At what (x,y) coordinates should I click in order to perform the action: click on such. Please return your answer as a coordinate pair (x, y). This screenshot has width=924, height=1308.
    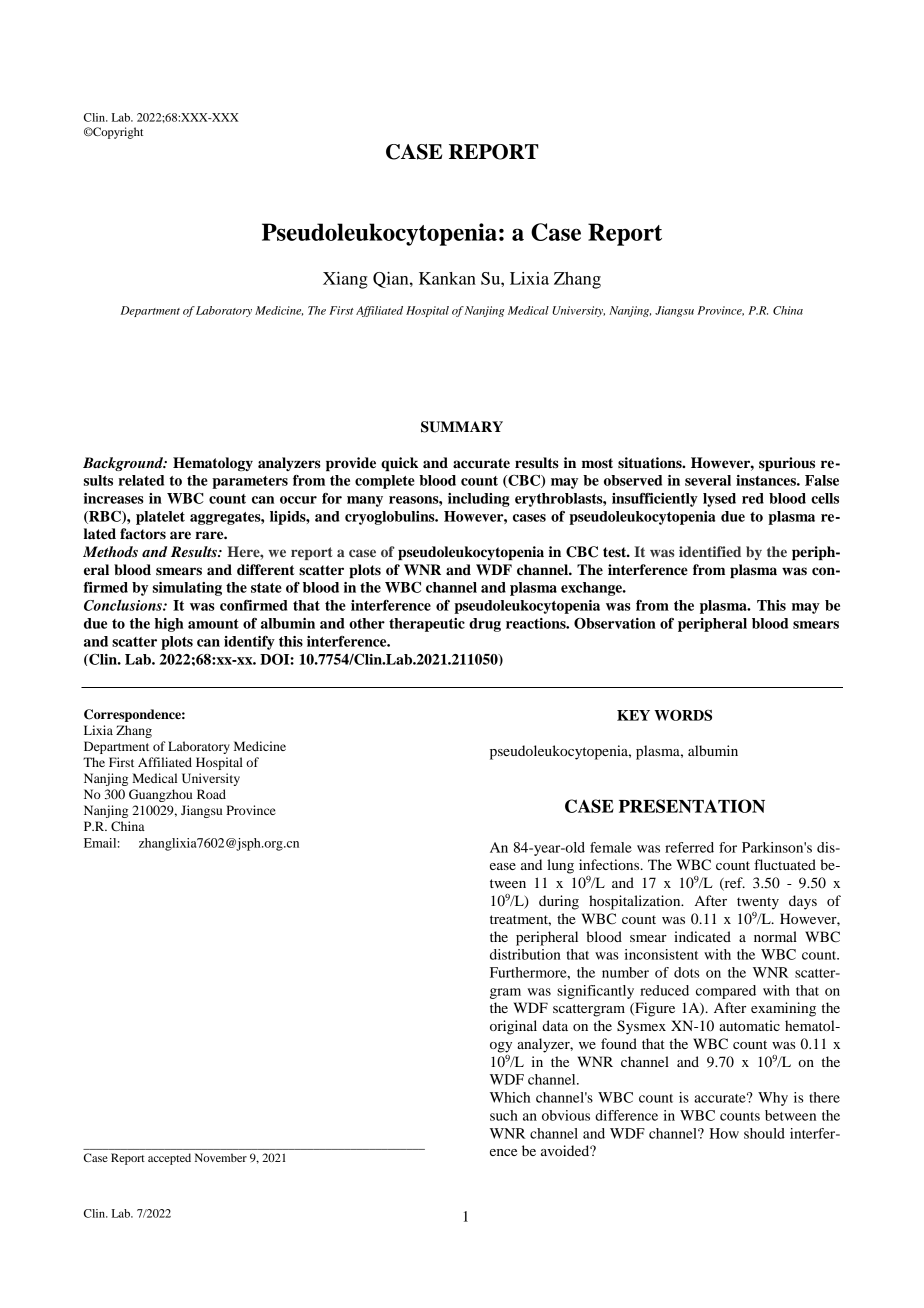
    Looking at the image, I should click on (504, 1115).
